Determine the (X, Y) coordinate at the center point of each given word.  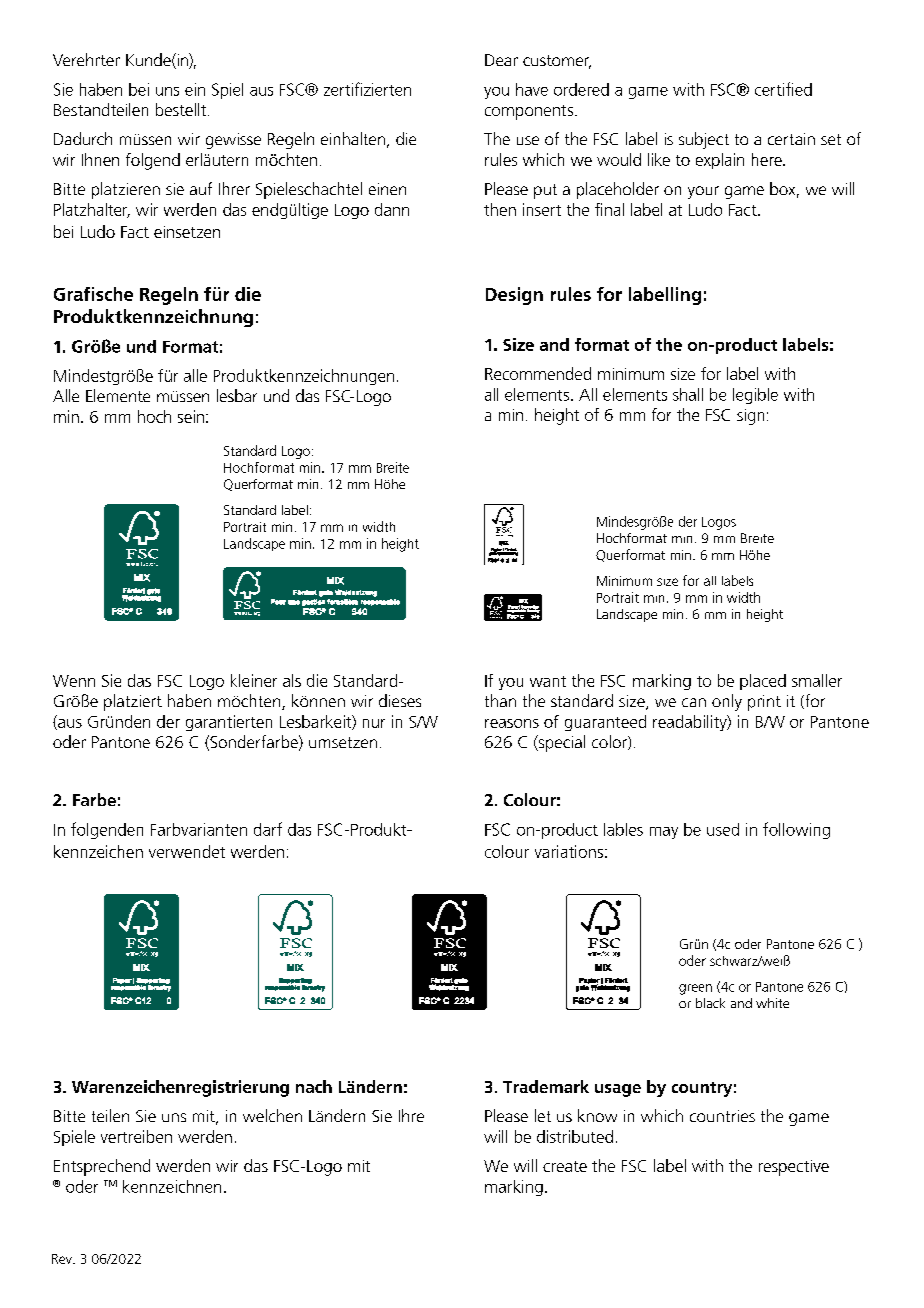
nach (314, 1086)
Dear (501, 60)
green (695, 989)
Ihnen (100, 159)
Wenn (74, 681)
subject (704, 140)
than (500, 700)
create (565, 1166)
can (694, 702)
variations (569, 851)
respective (794, 1168)
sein (191, 416)
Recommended (538, 373)
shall (688, 394)
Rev (63, 1259)
